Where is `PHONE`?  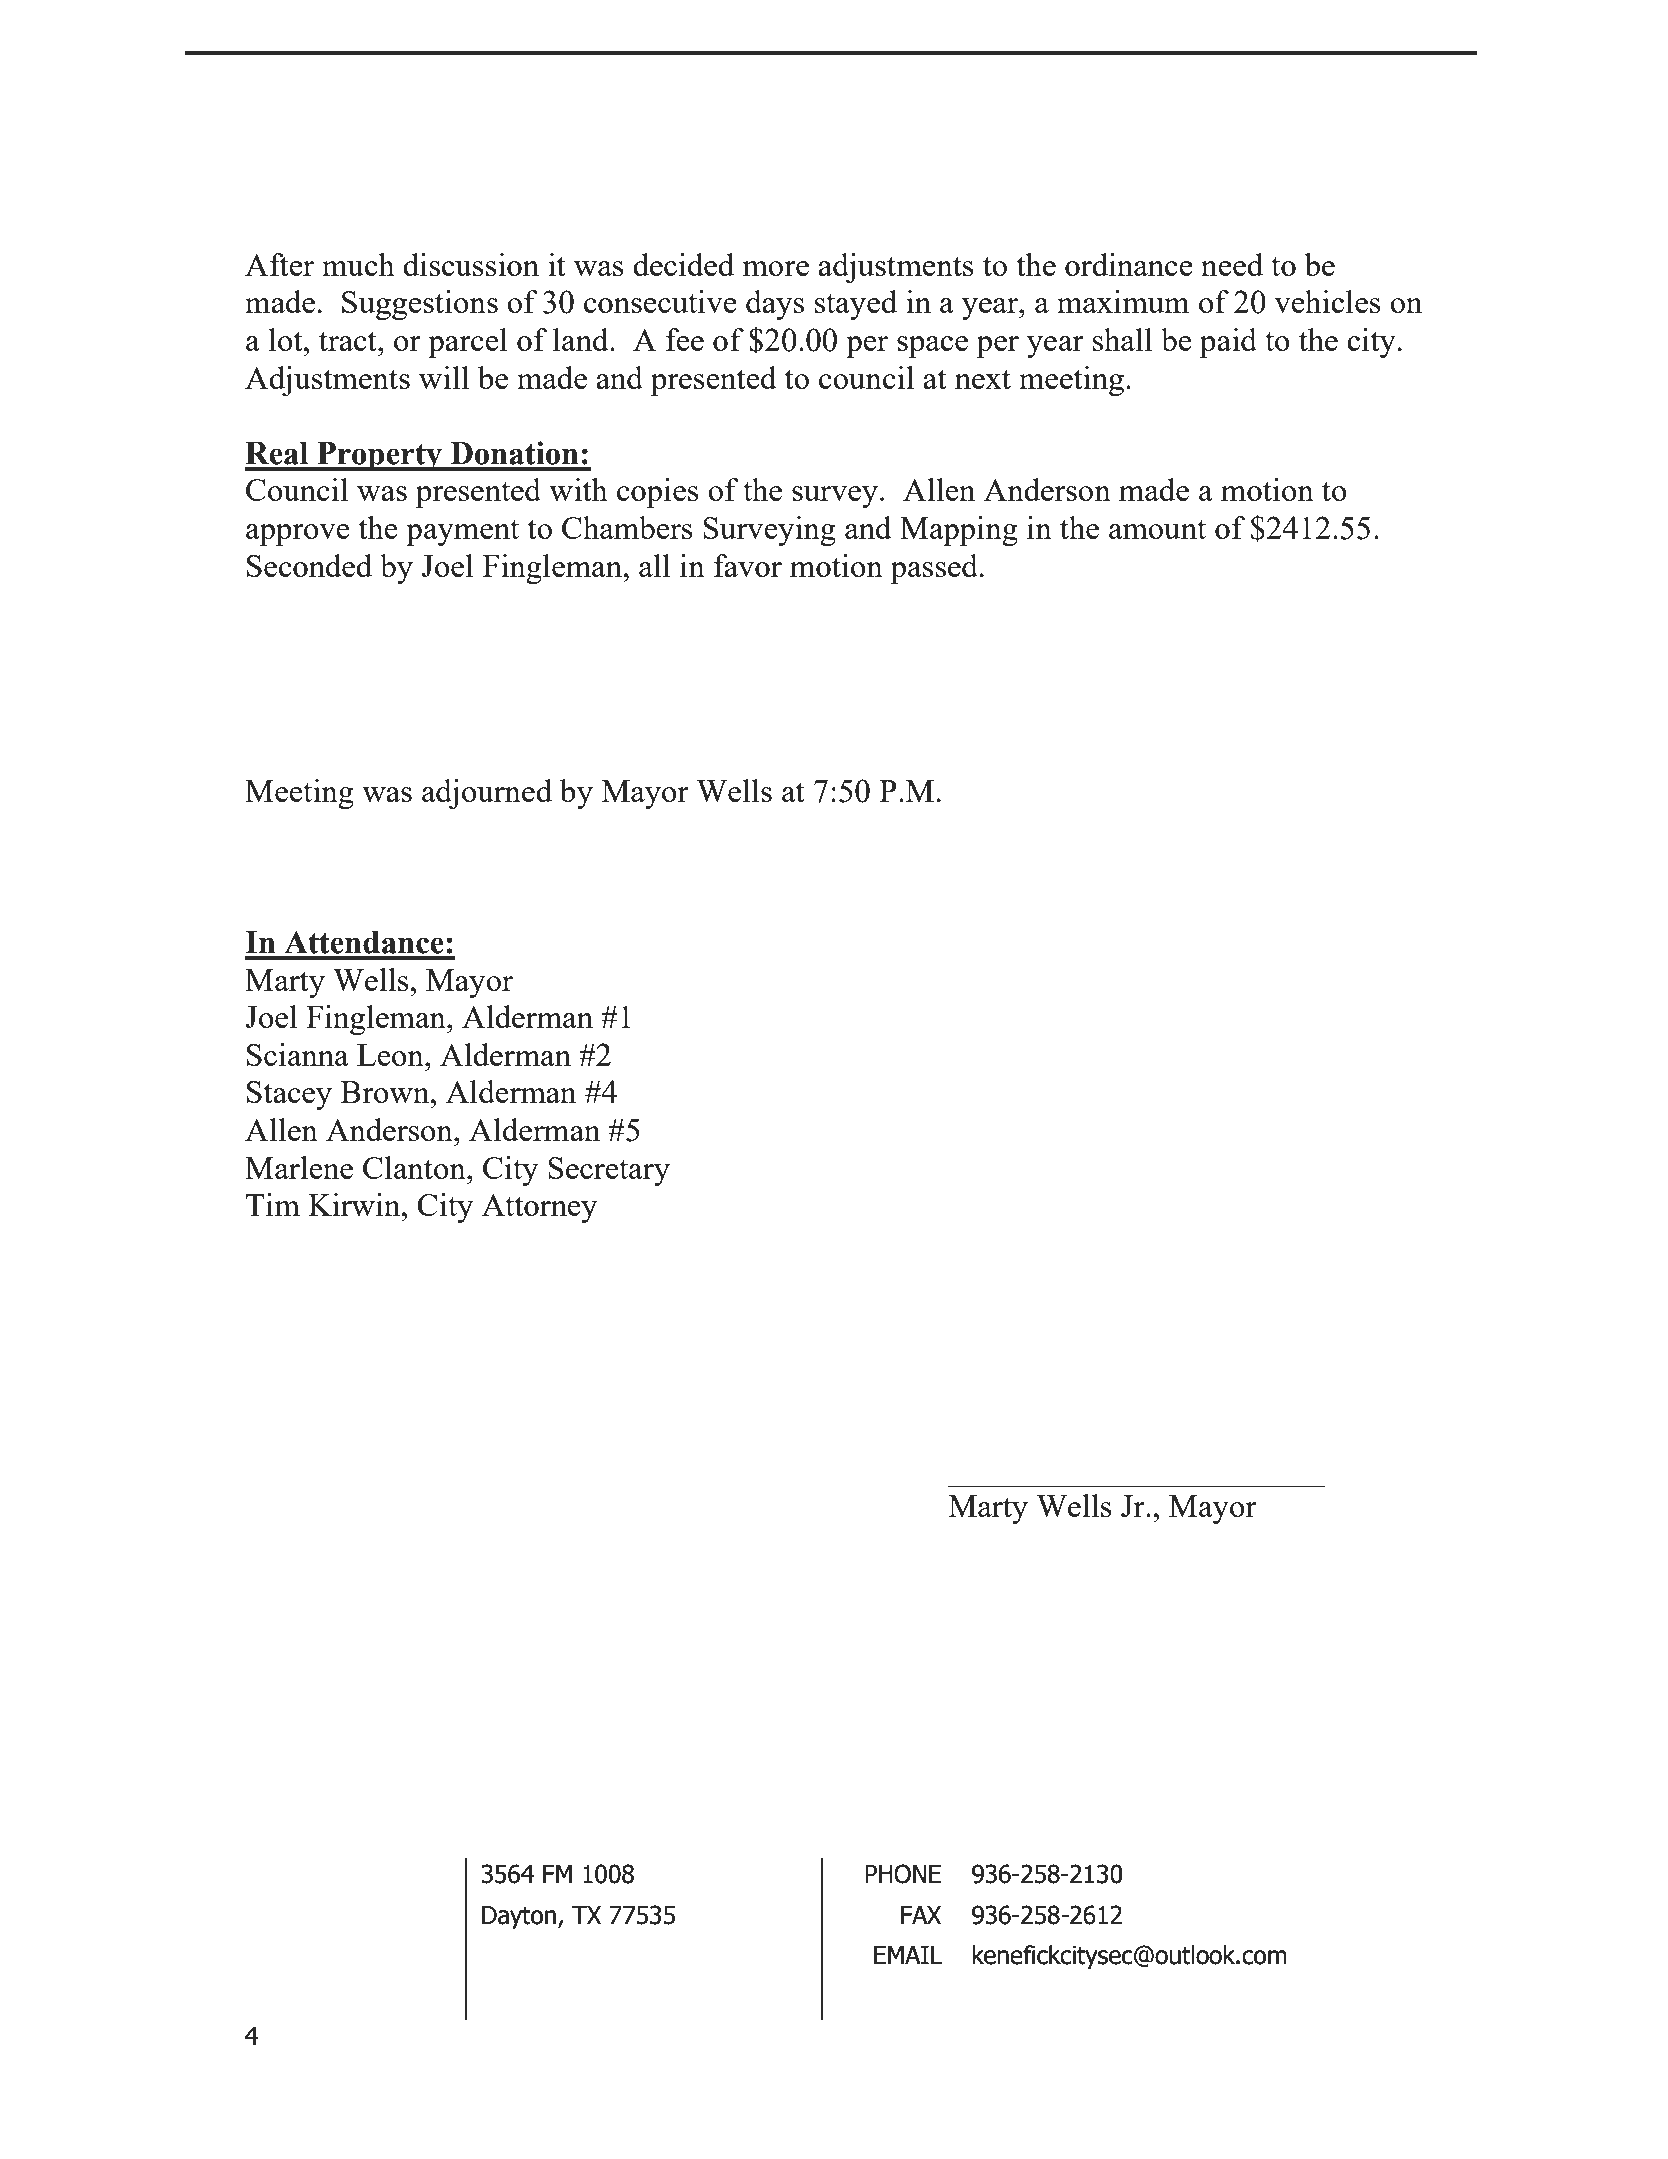 PHONE is located at coordinates (903, 1874).
